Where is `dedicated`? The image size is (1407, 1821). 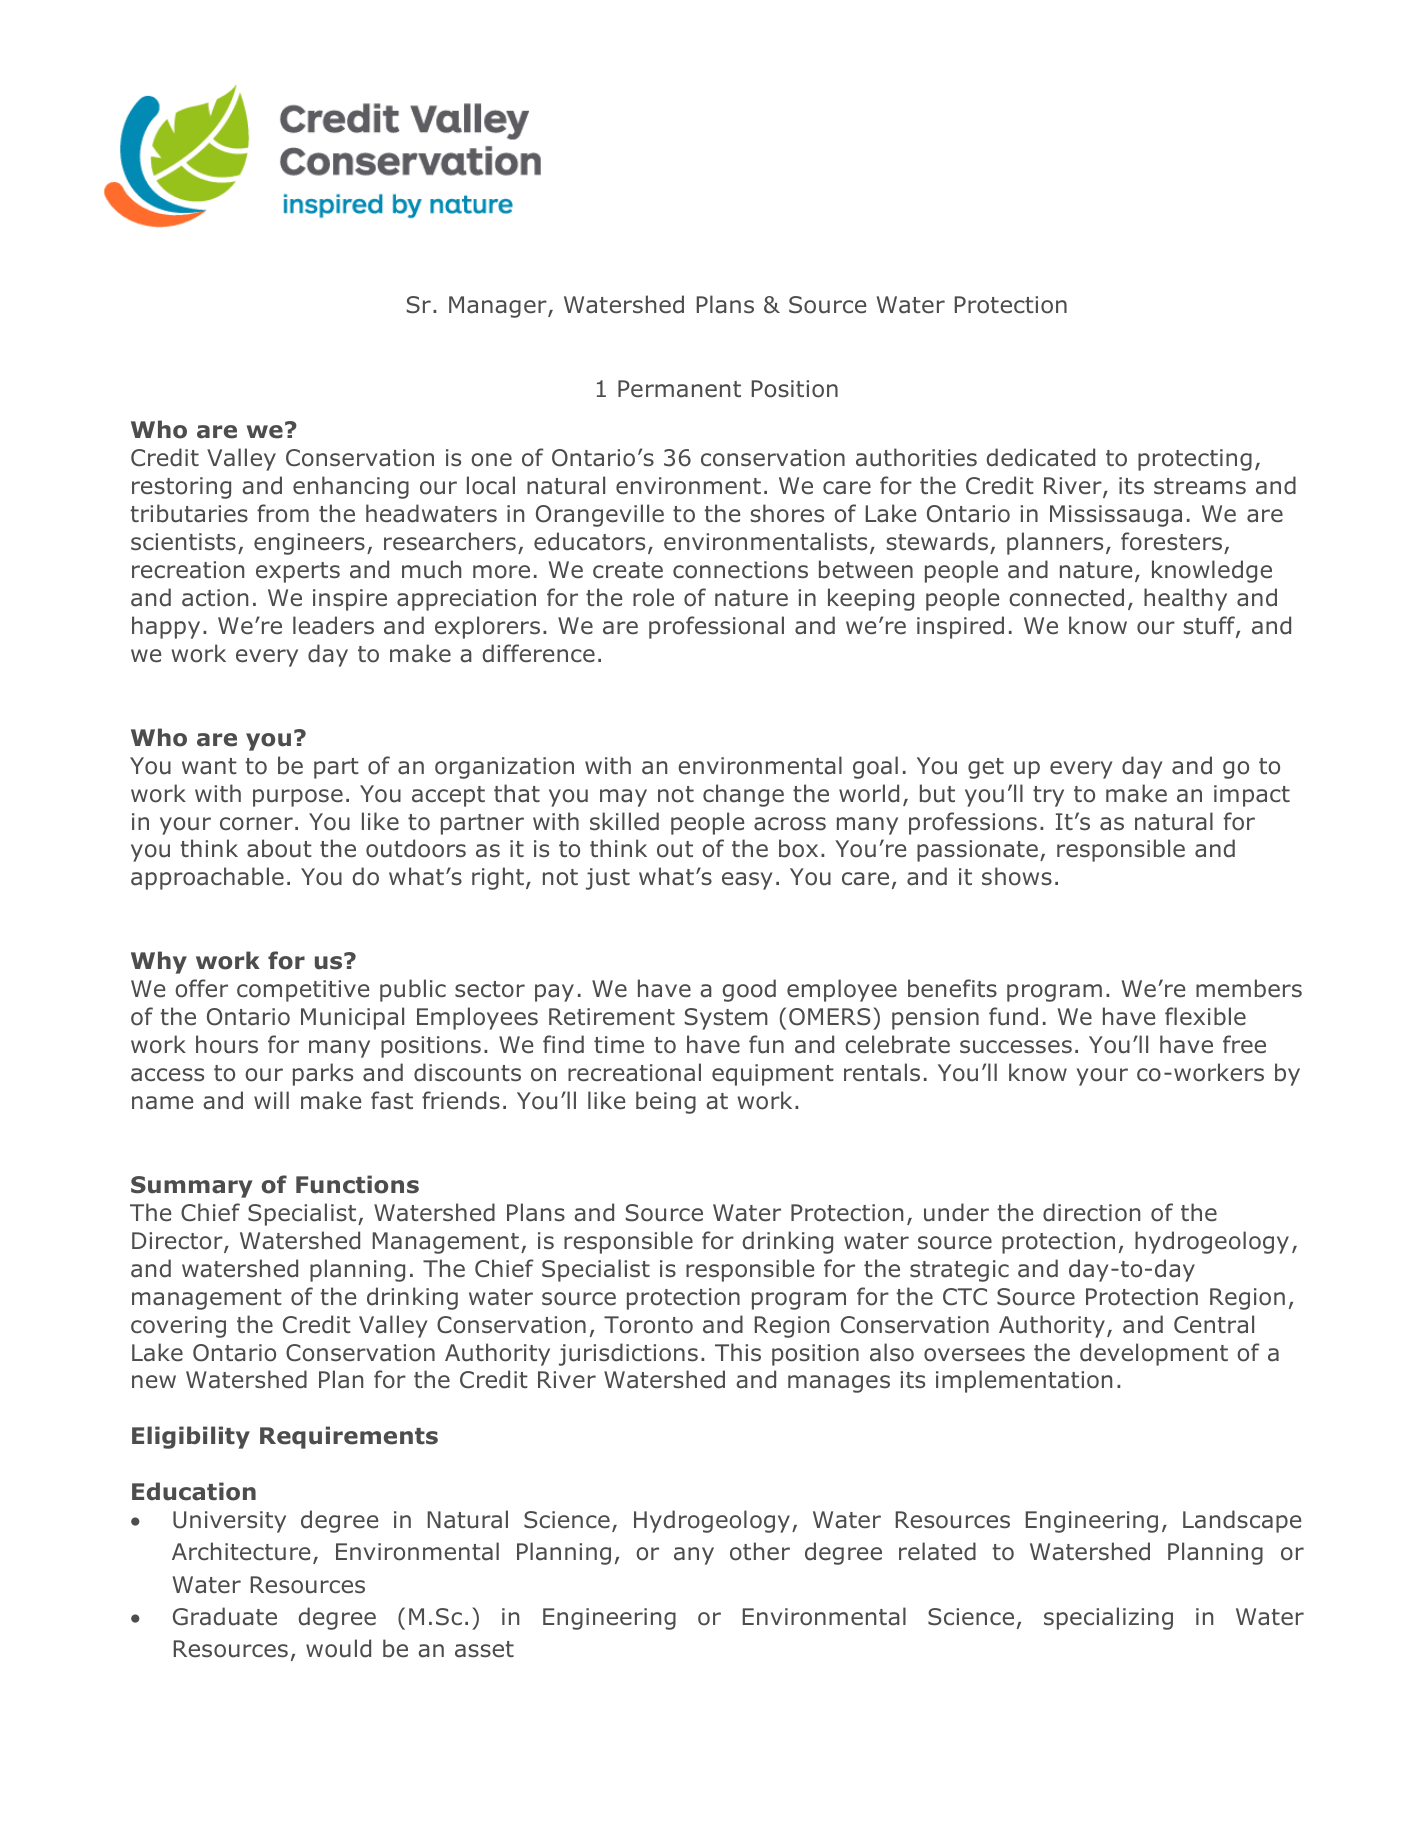 dedicated is located at coordinates (1041, 457).
